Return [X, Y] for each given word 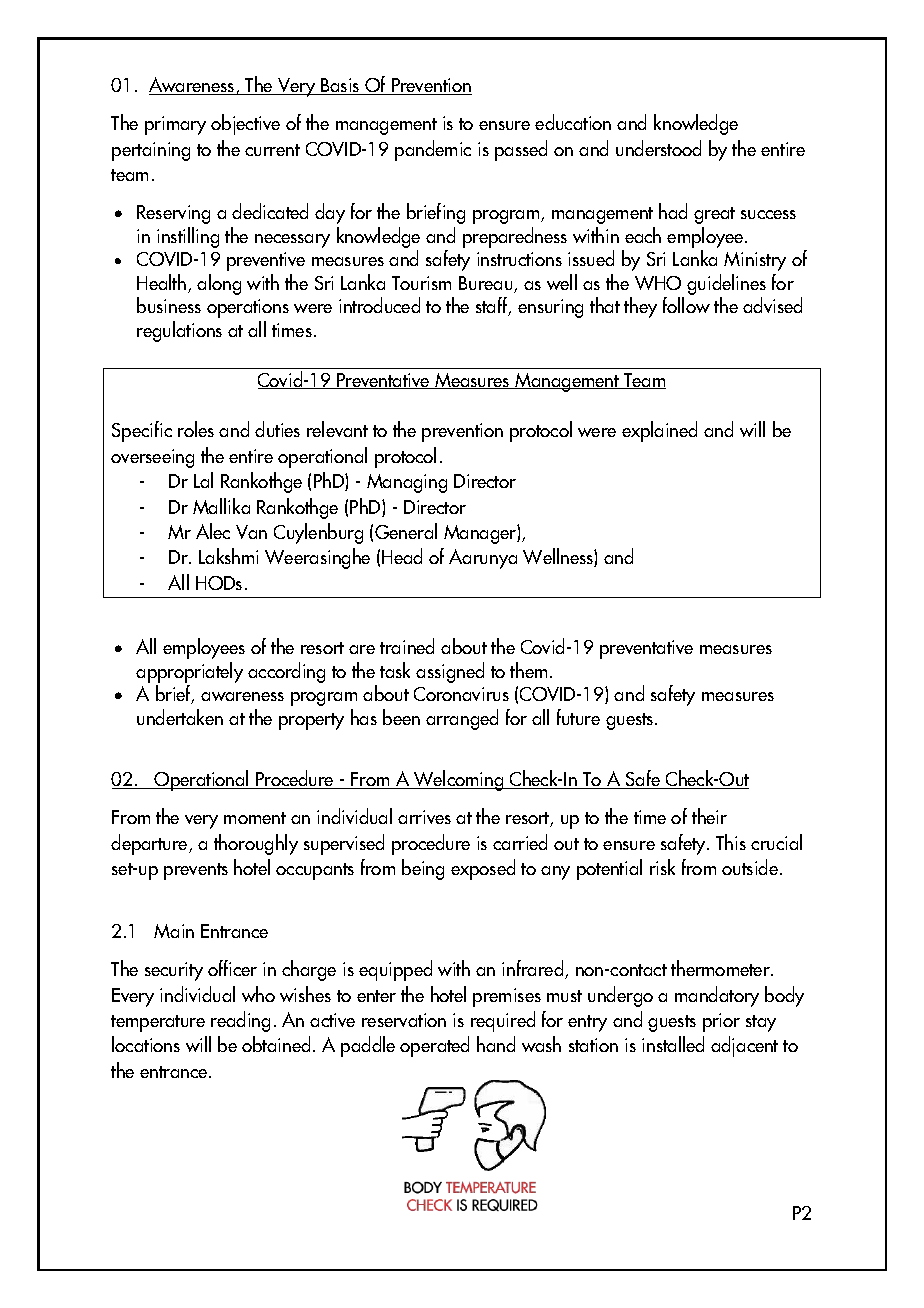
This [731, 842]
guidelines [726, 286]
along [219, 284]
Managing [407, 483]
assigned [450, 672]
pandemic [433, 150]
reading [240, 1021]
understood [658, 148]
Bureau [487, 284]
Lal [203, 480]
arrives [424, 817]
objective [245, 124]
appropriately [189, 674]
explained [659, 431]
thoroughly [256, 844]
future [578, 717]
